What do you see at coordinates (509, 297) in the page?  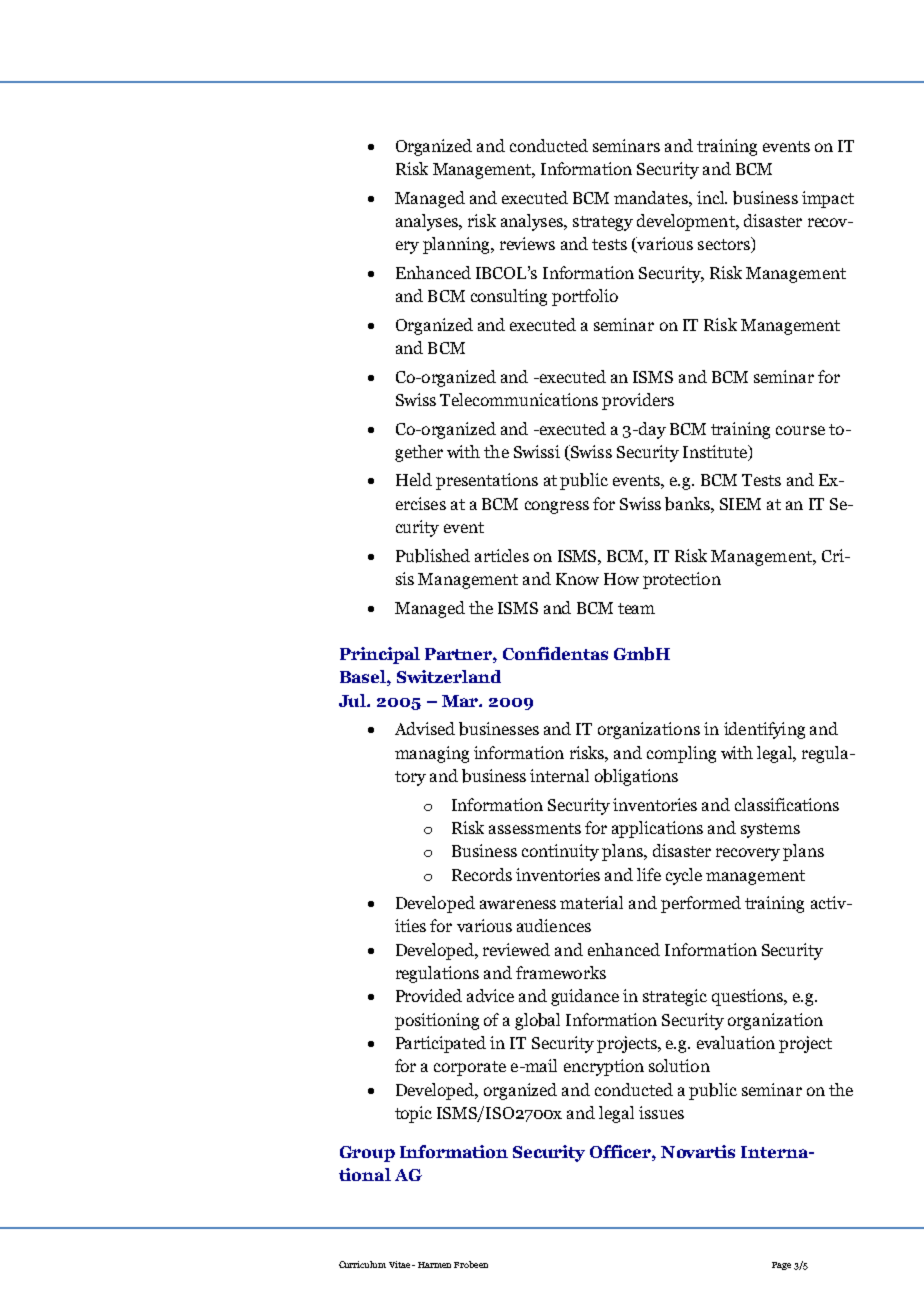 I see `consulting` at bounding box center [509, 297].
